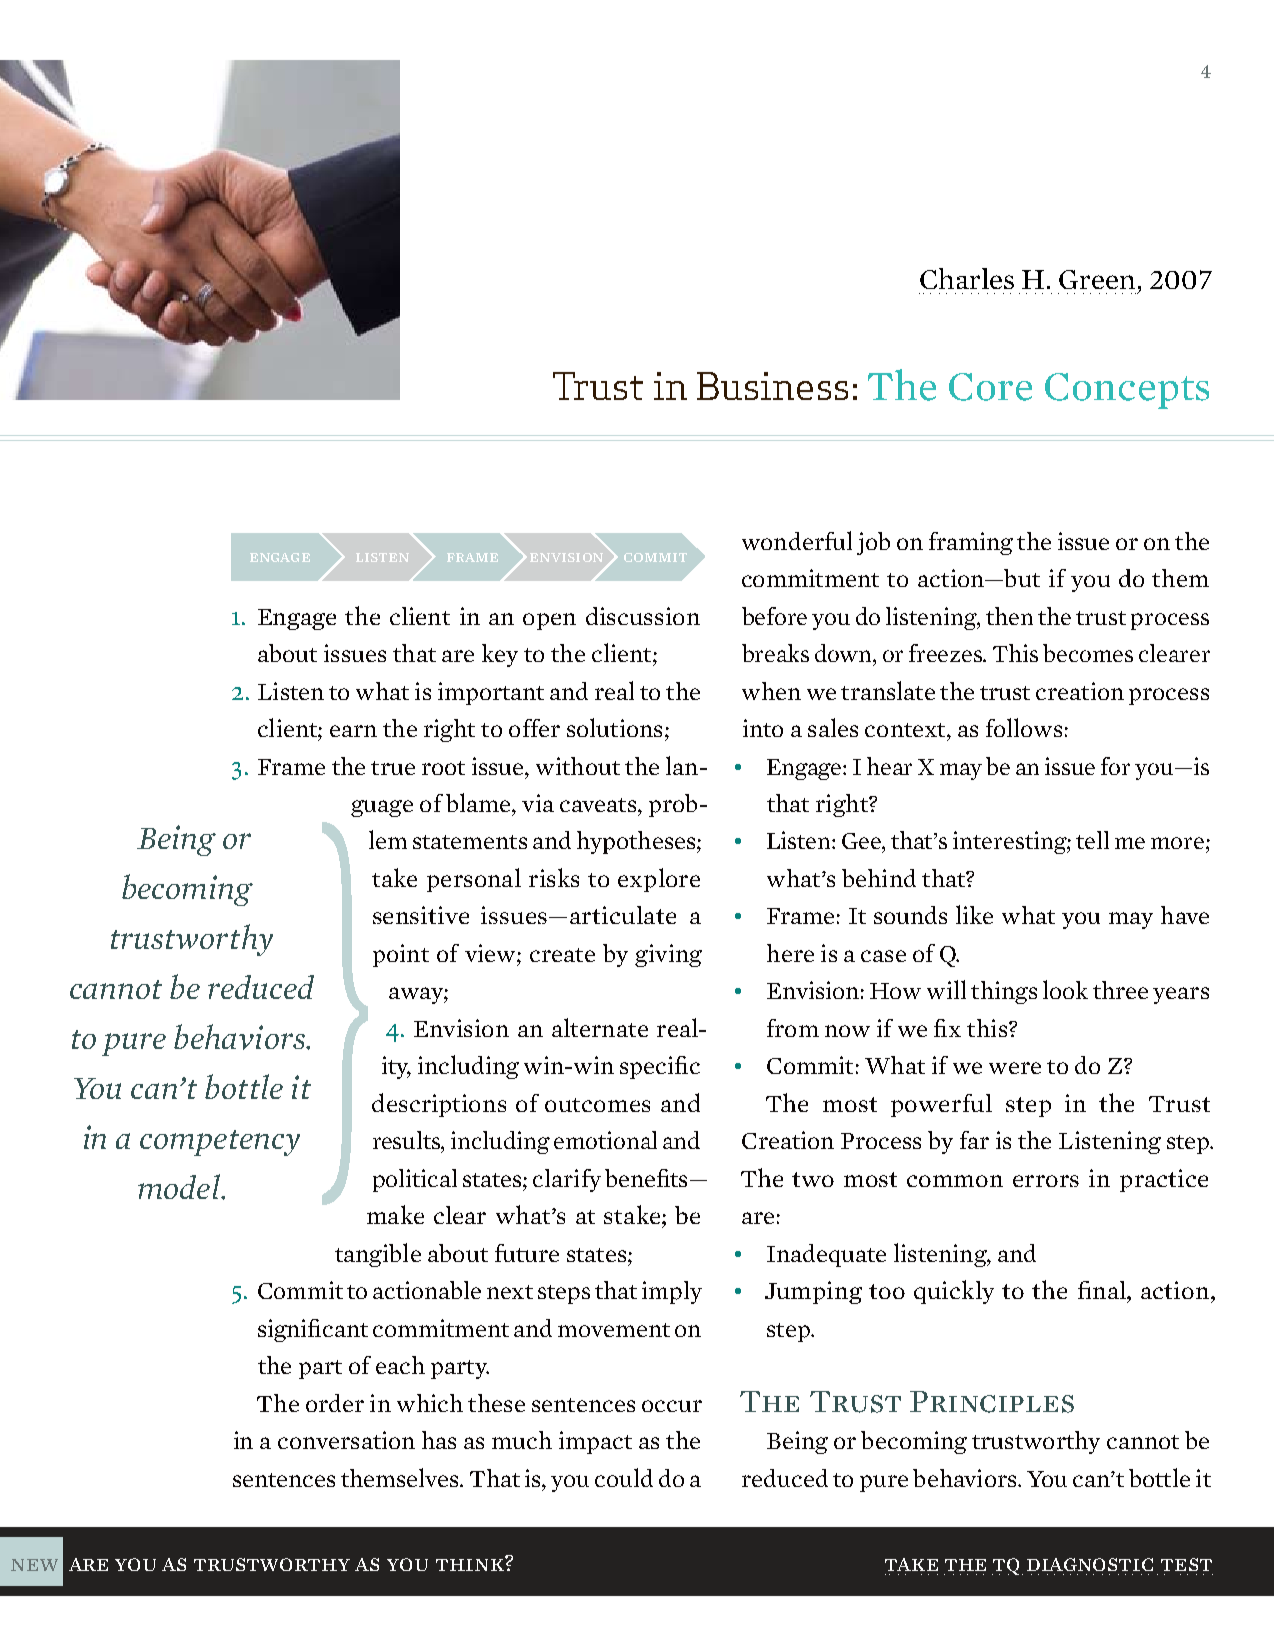 This screenshot has width=1274, height=1649. I want to click on Charles, so click(967, 278).
